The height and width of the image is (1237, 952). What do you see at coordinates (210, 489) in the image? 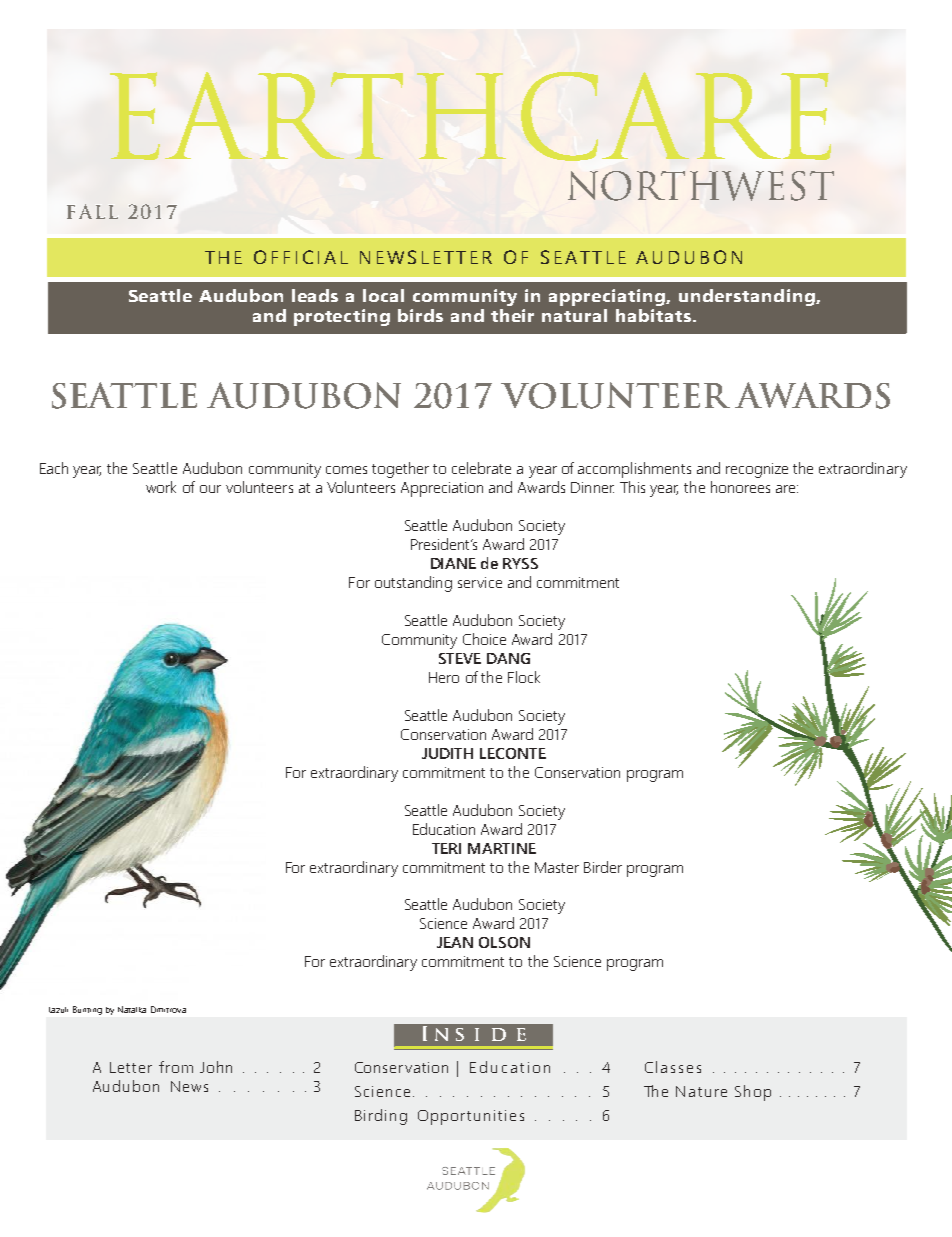
I see `our` at bounding box center [210, 489].
